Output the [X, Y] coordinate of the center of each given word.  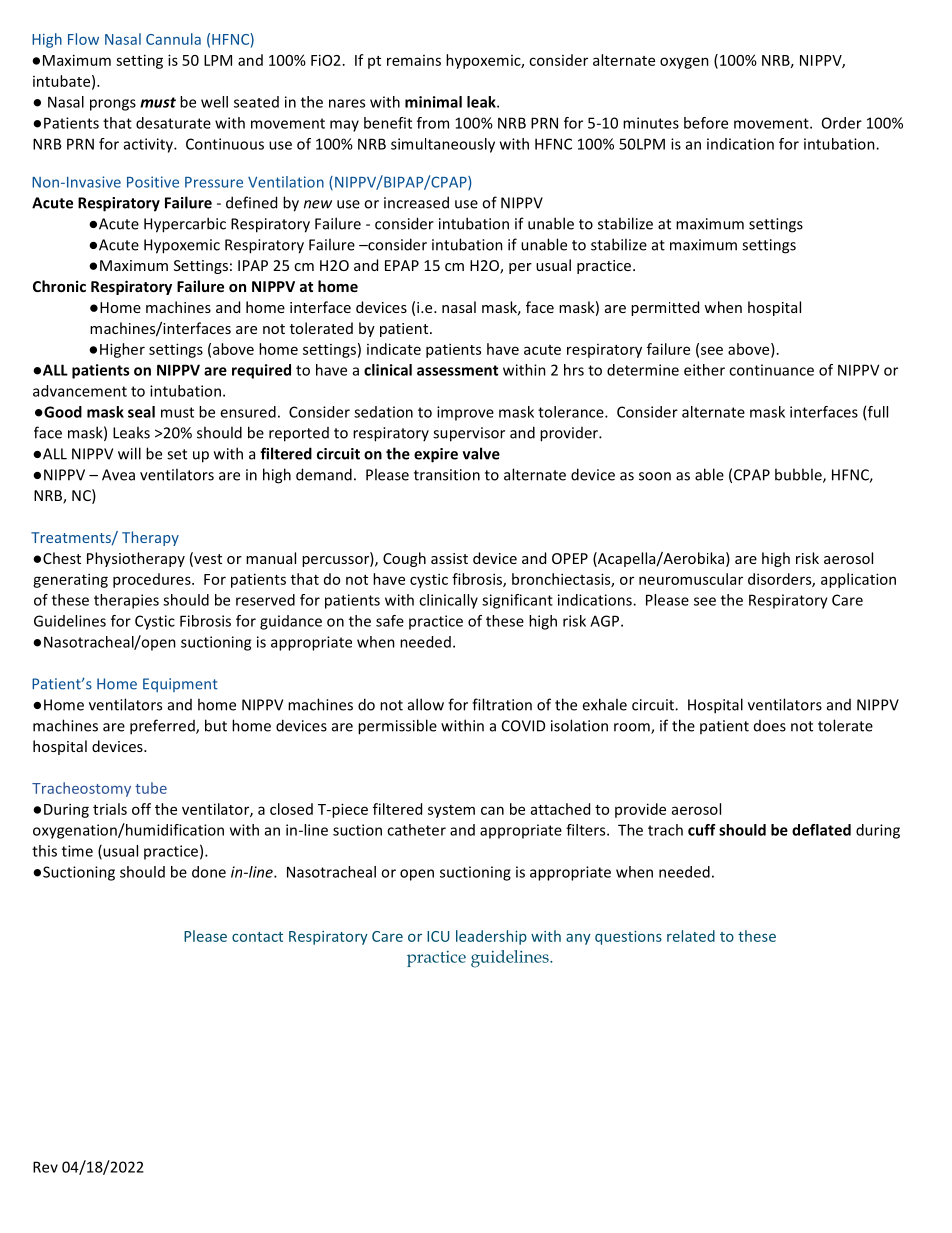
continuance [771, 370]
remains [414, 60]
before [706, 123]
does [770, 726]
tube [151, 788]
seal [141, 412]
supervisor [469, 434]
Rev [45, 1167]
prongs [113, 105]
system [451, 811]
